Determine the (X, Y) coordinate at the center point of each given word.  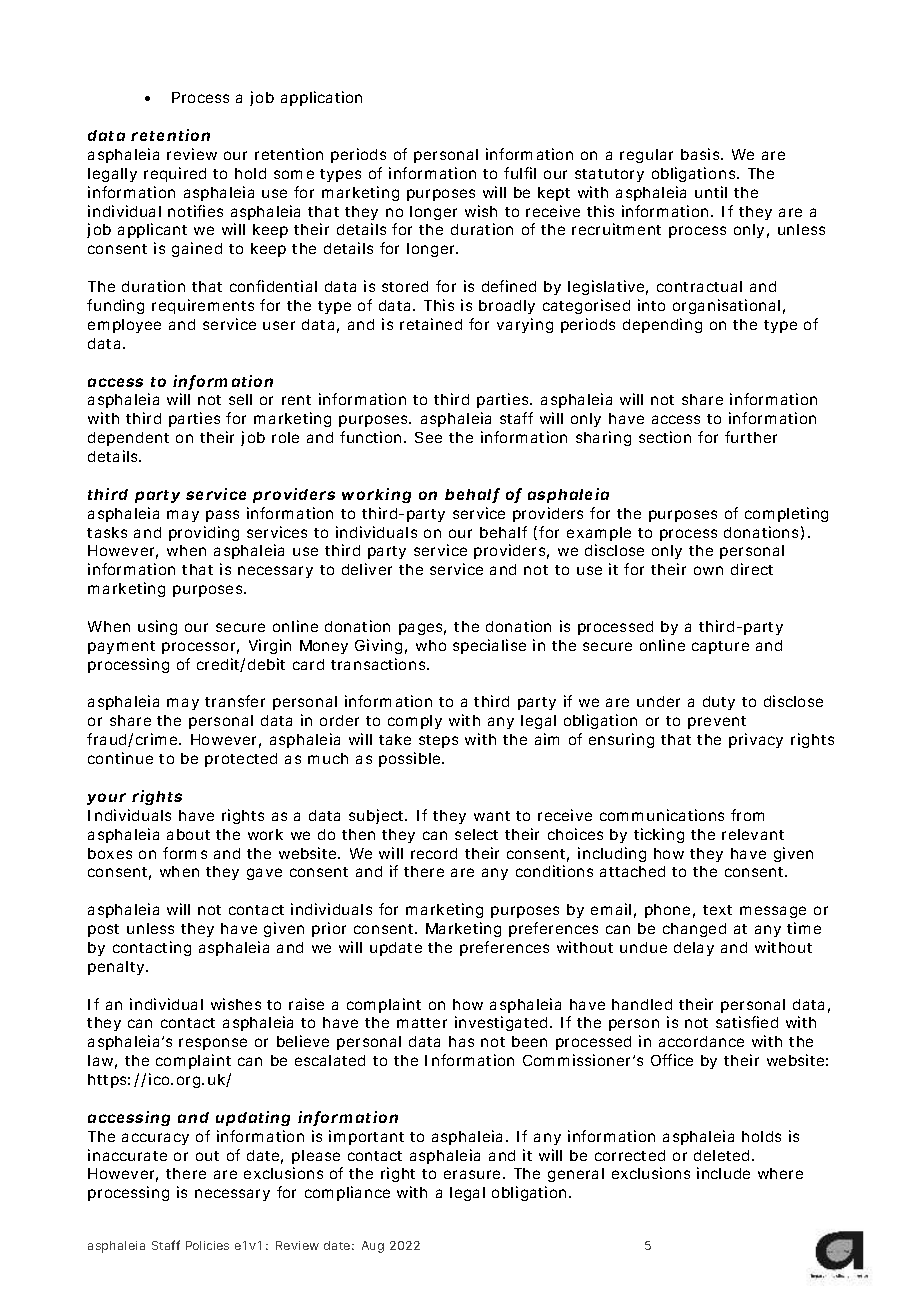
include (723, 1173)
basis (702, 154)
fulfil (520, 173)
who (431, 645)
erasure (474, 1174)
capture (720, 647)
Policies (207, 1245)
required (175, 174)
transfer (235, 701)
